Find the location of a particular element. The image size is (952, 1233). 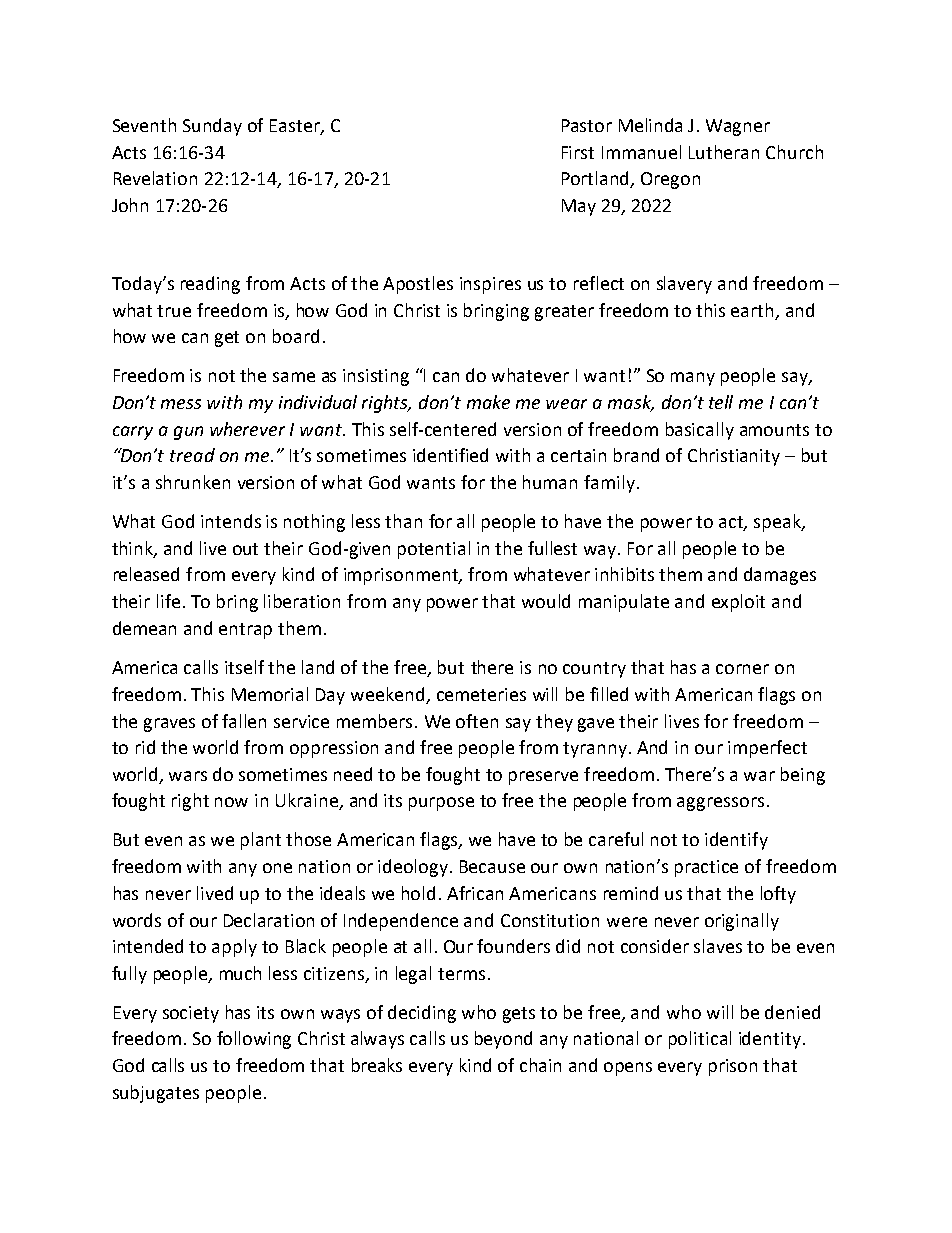

society is located at coordinates (191, 1014).
